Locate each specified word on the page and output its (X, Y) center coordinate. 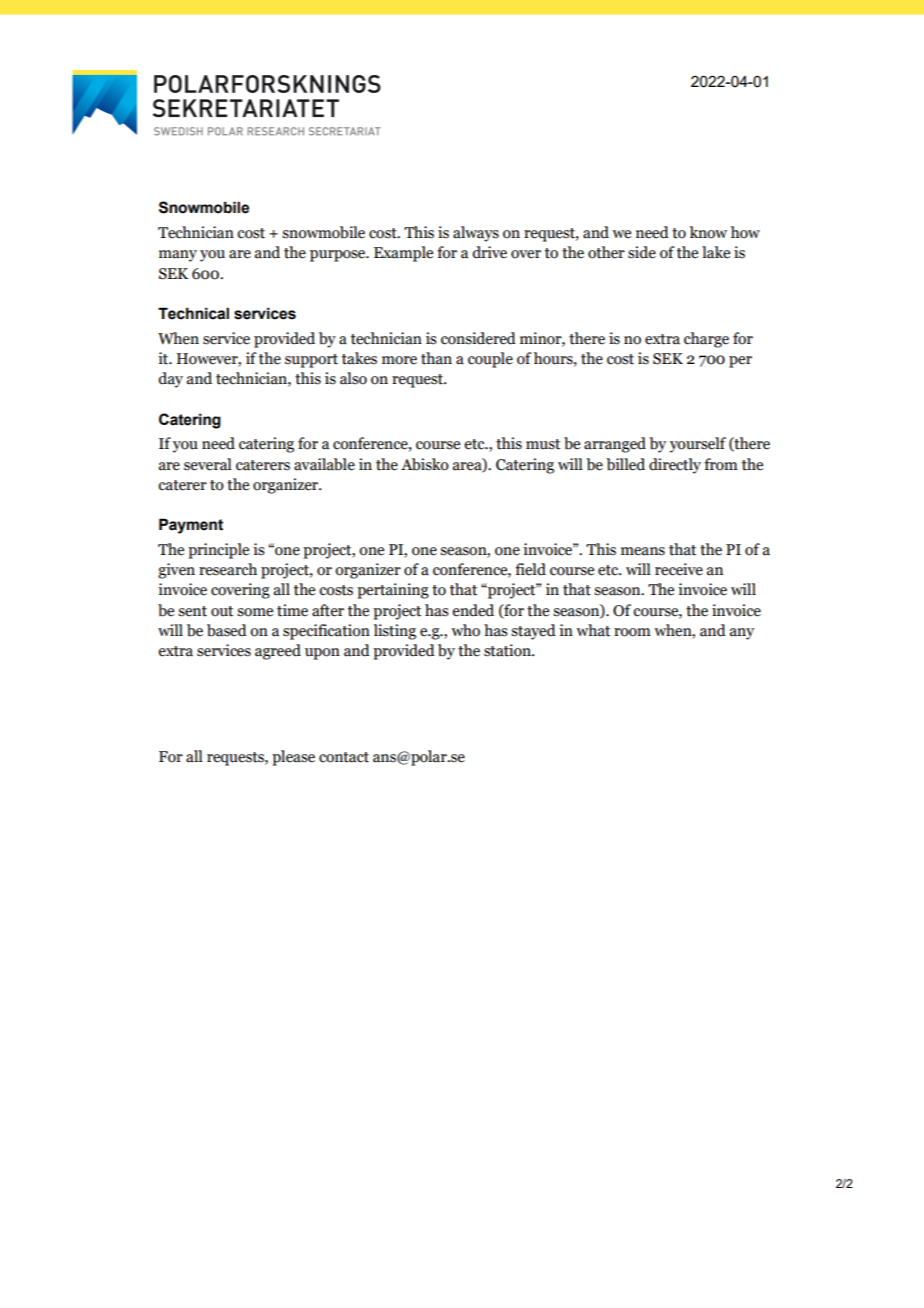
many (178, 256)
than (436, 358)
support (311, 361)
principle (218, 551)
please (293, 758)
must (543, 444)
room (632, 632)
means (643, 551)
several (208, 464)
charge (706, 340)
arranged (615, 445)
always (476, 234)
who (465, 630)
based (227, 630)
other (606, 252)
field (530, 569)
